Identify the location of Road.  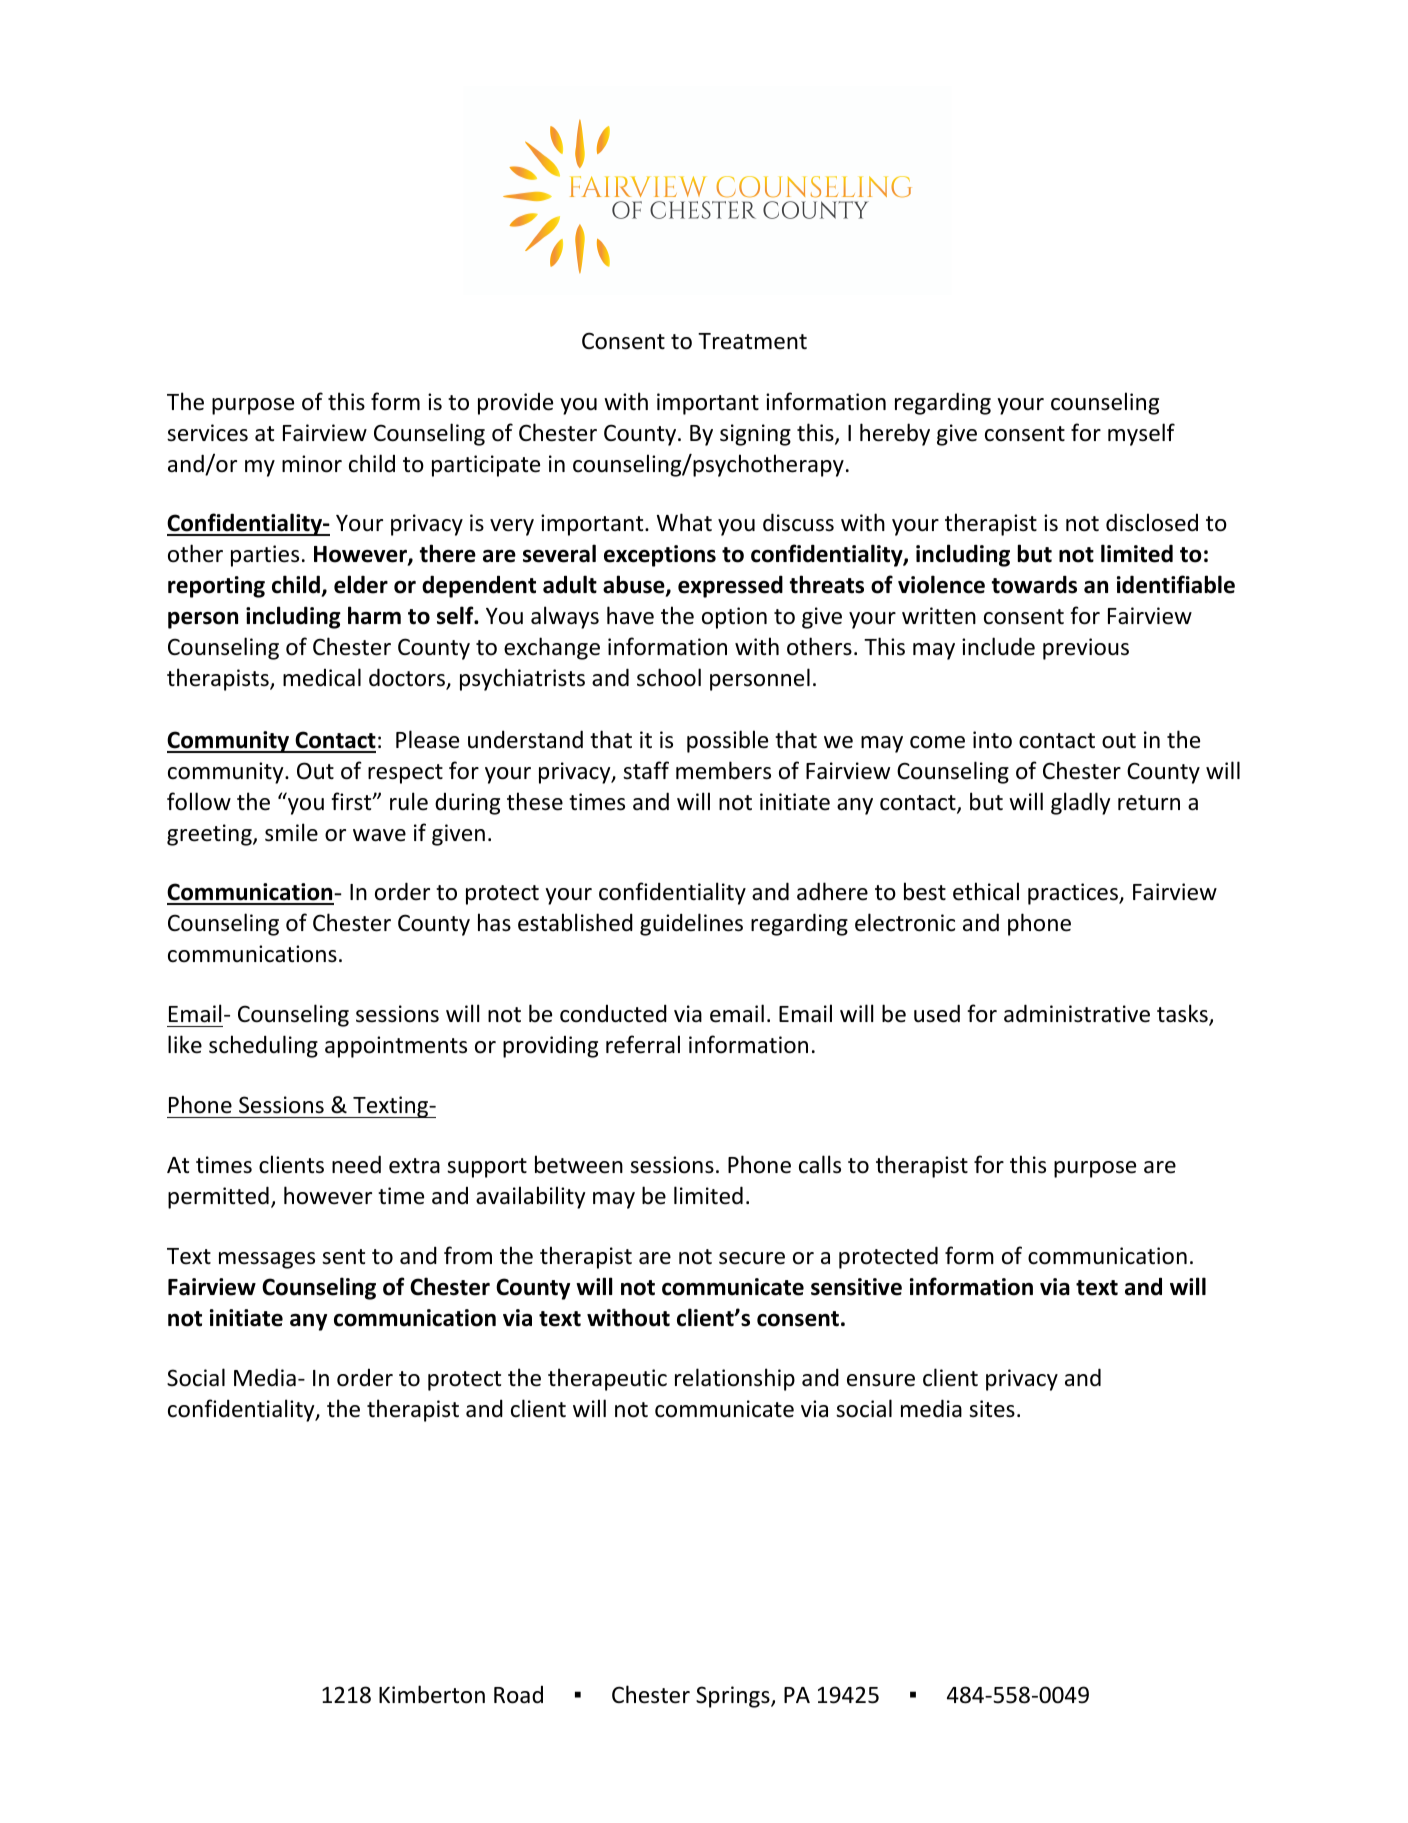
(518, 1695).
